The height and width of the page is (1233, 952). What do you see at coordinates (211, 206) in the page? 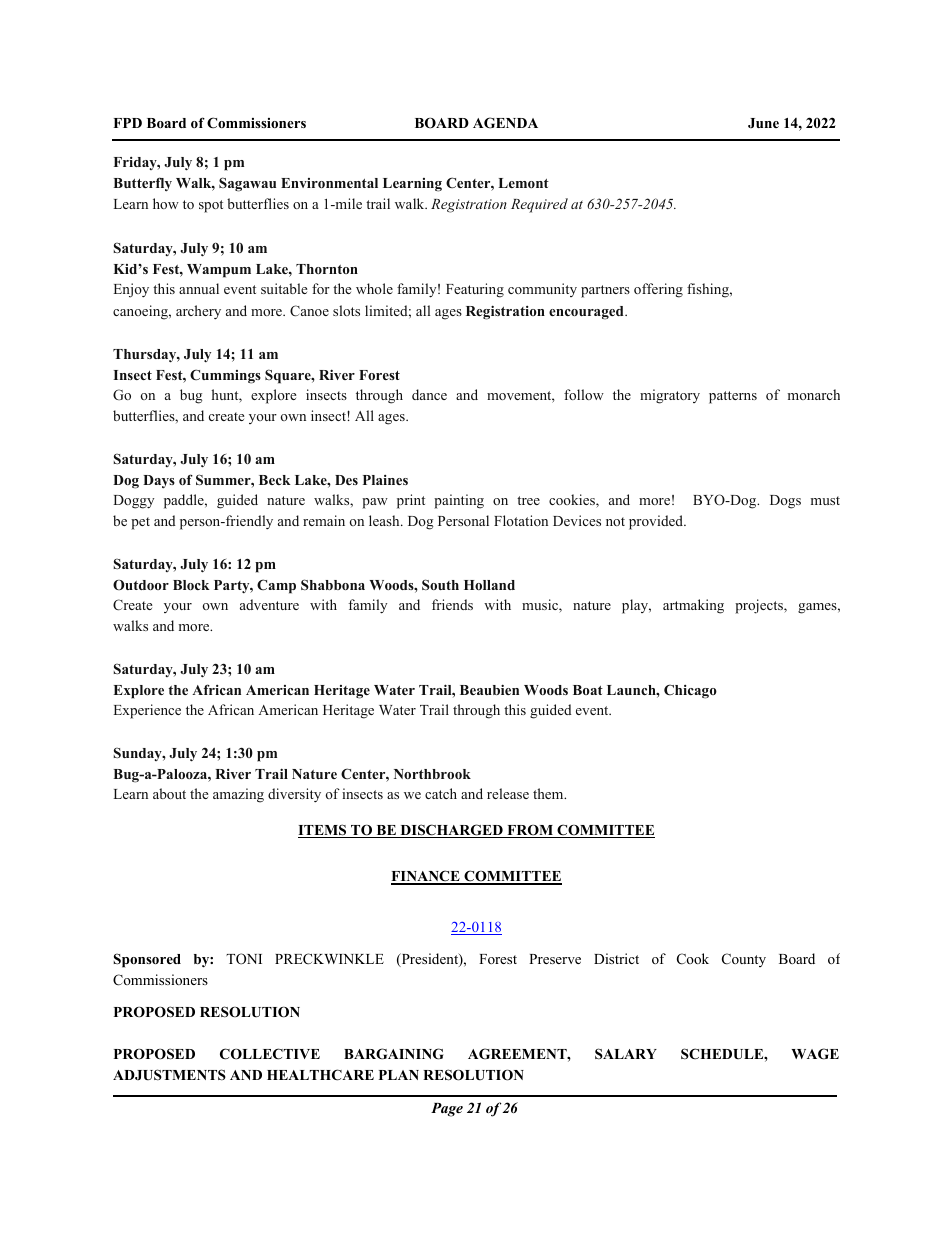
I see `spot` at bounding box center [211, 206].
